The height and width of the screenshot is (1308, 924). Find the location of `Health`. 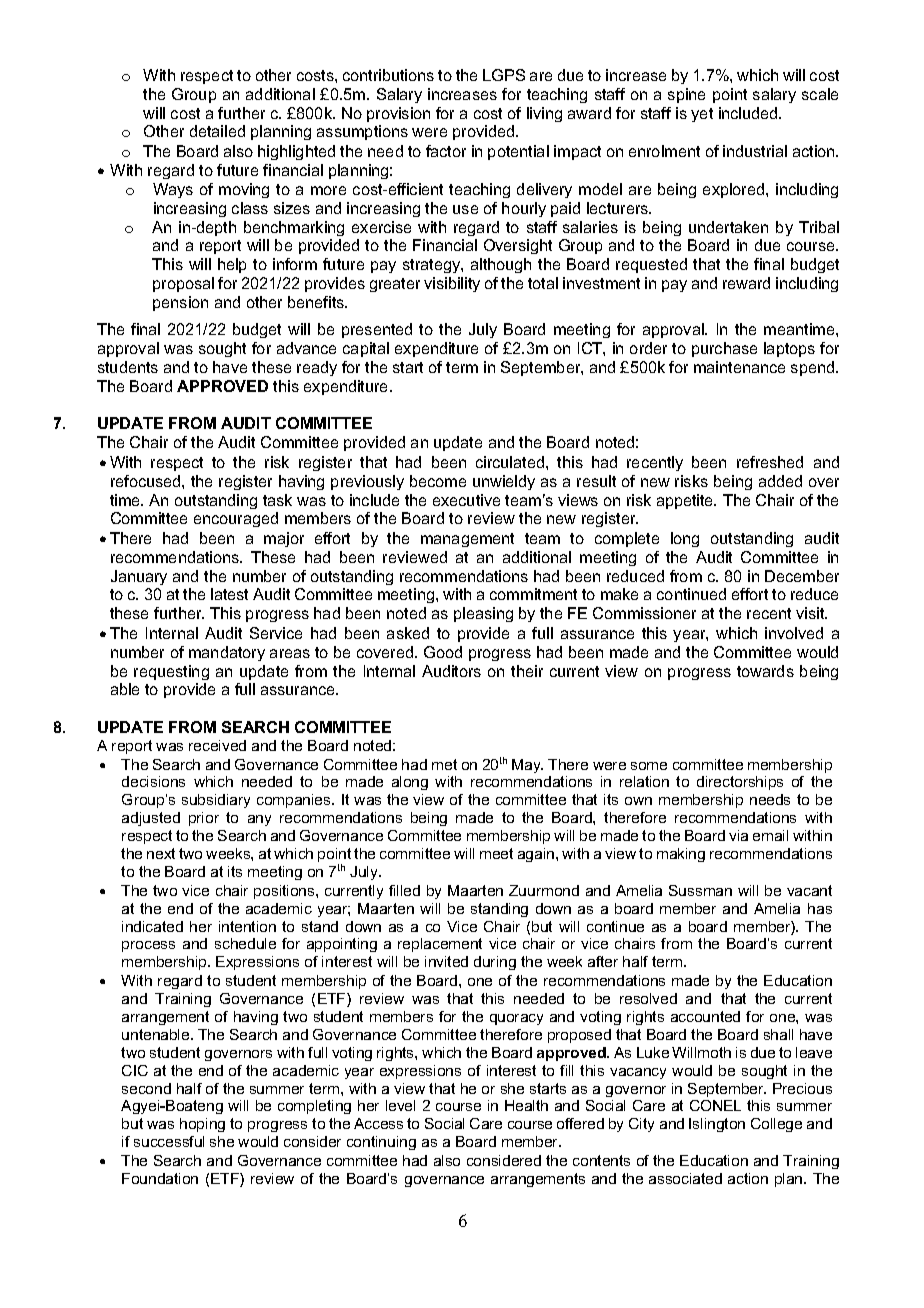

Health is located at coordinates (526, 1105).
